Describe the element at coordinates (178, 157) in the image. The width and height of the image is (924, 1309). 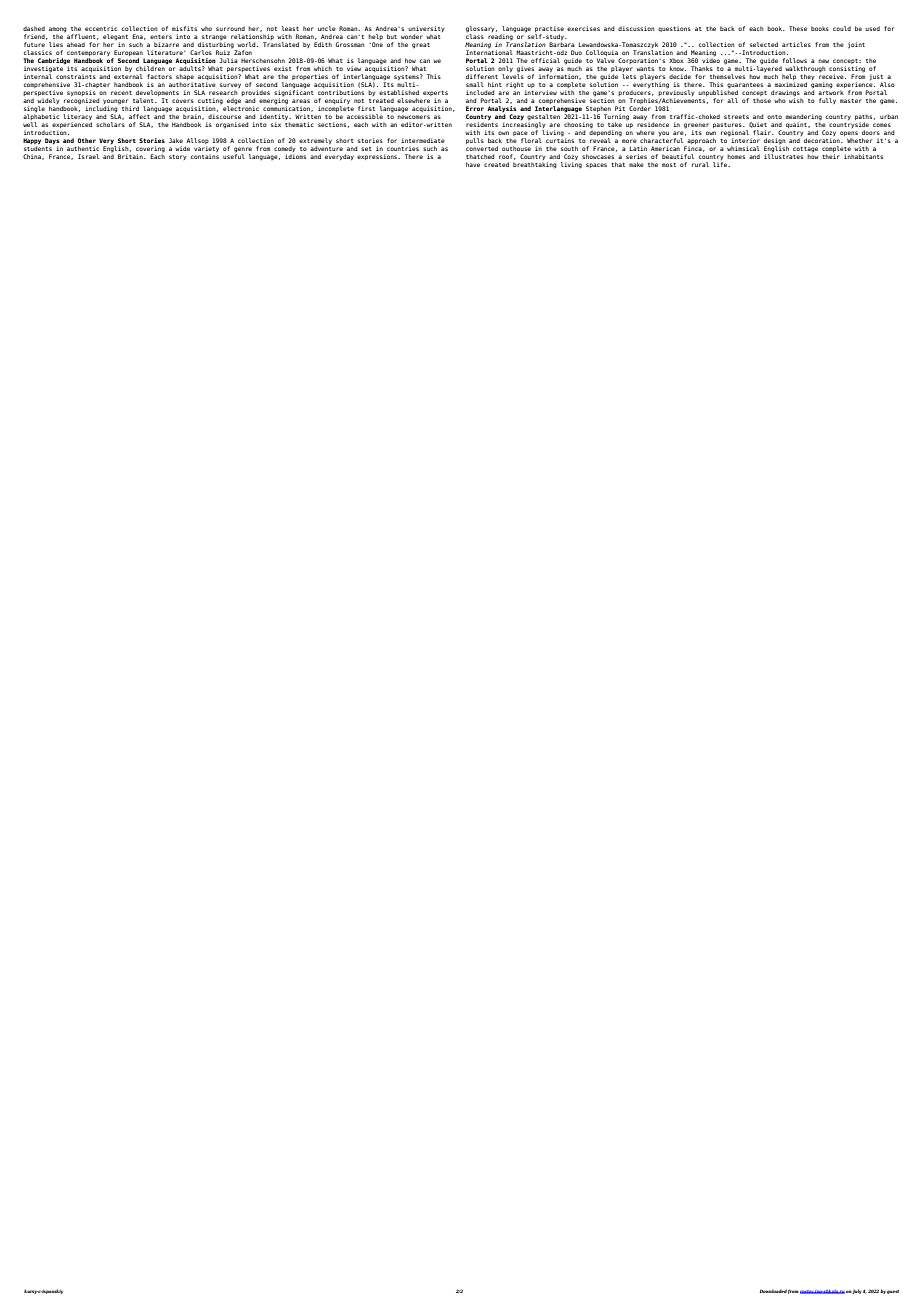
I see `story` at that location.
